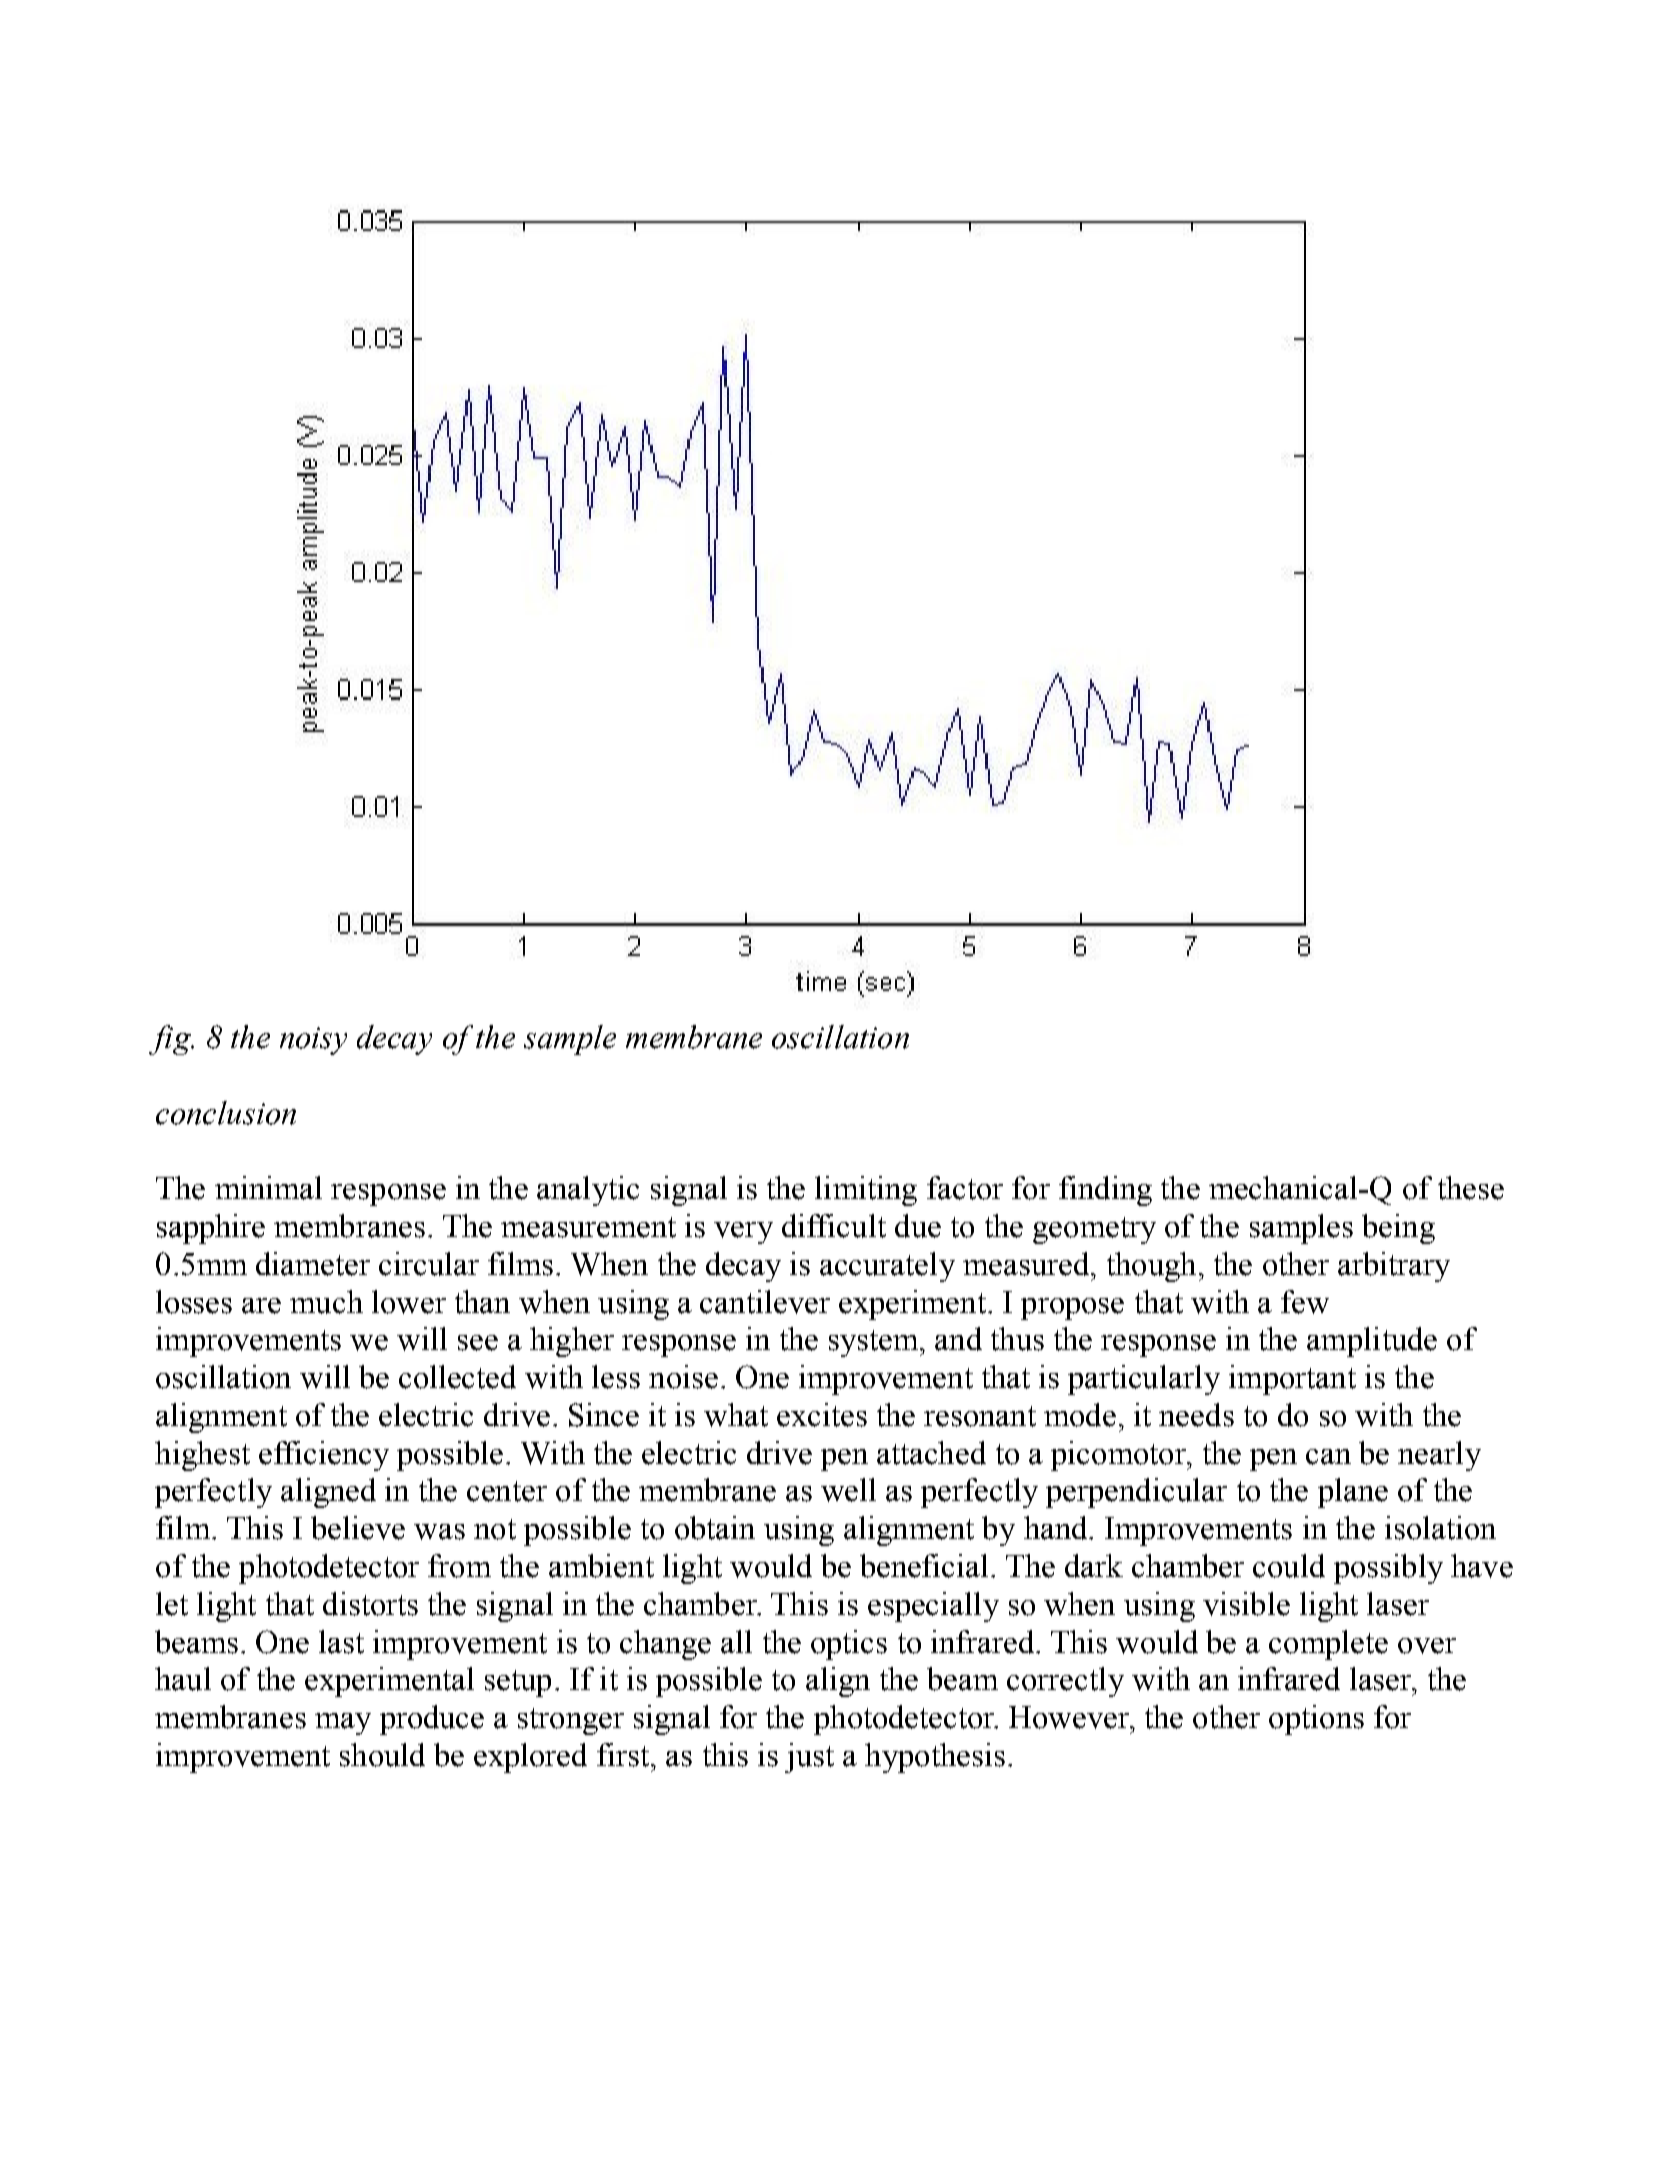 Image resolution: width=1675 pixels, height=2168 pixels. I want to click on may, so click(343, 1724).
